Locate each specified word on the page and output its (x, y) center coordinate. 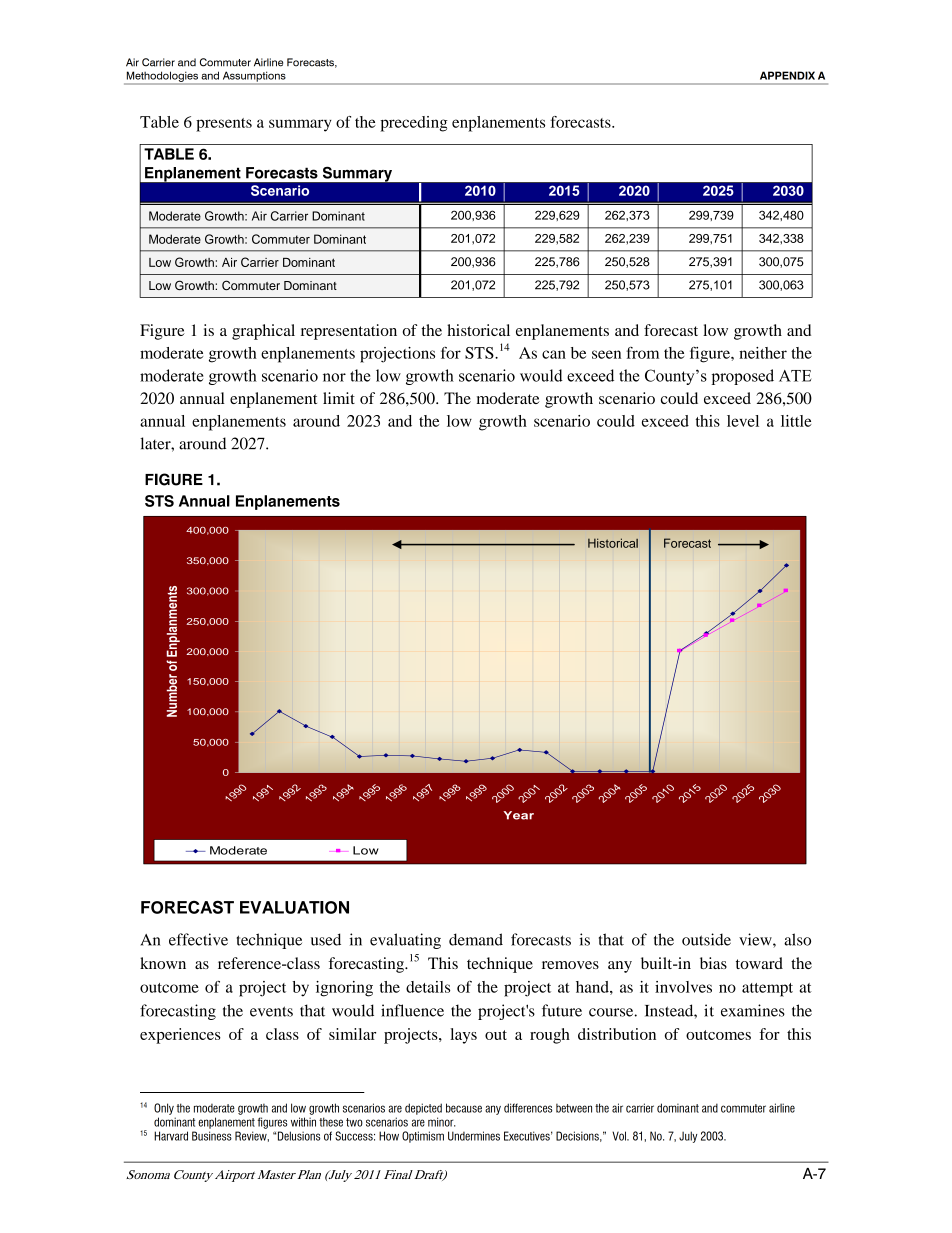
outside (706, 939)
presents (224, 125)
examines (753, 1010)
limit (339, 398)
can (554, 354)
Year (518, 815)
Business (212, 1136)
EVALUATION (294, 907)
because (464, 1108)
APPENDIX (787, 75)
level (743, 421)
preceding (414, 124)
